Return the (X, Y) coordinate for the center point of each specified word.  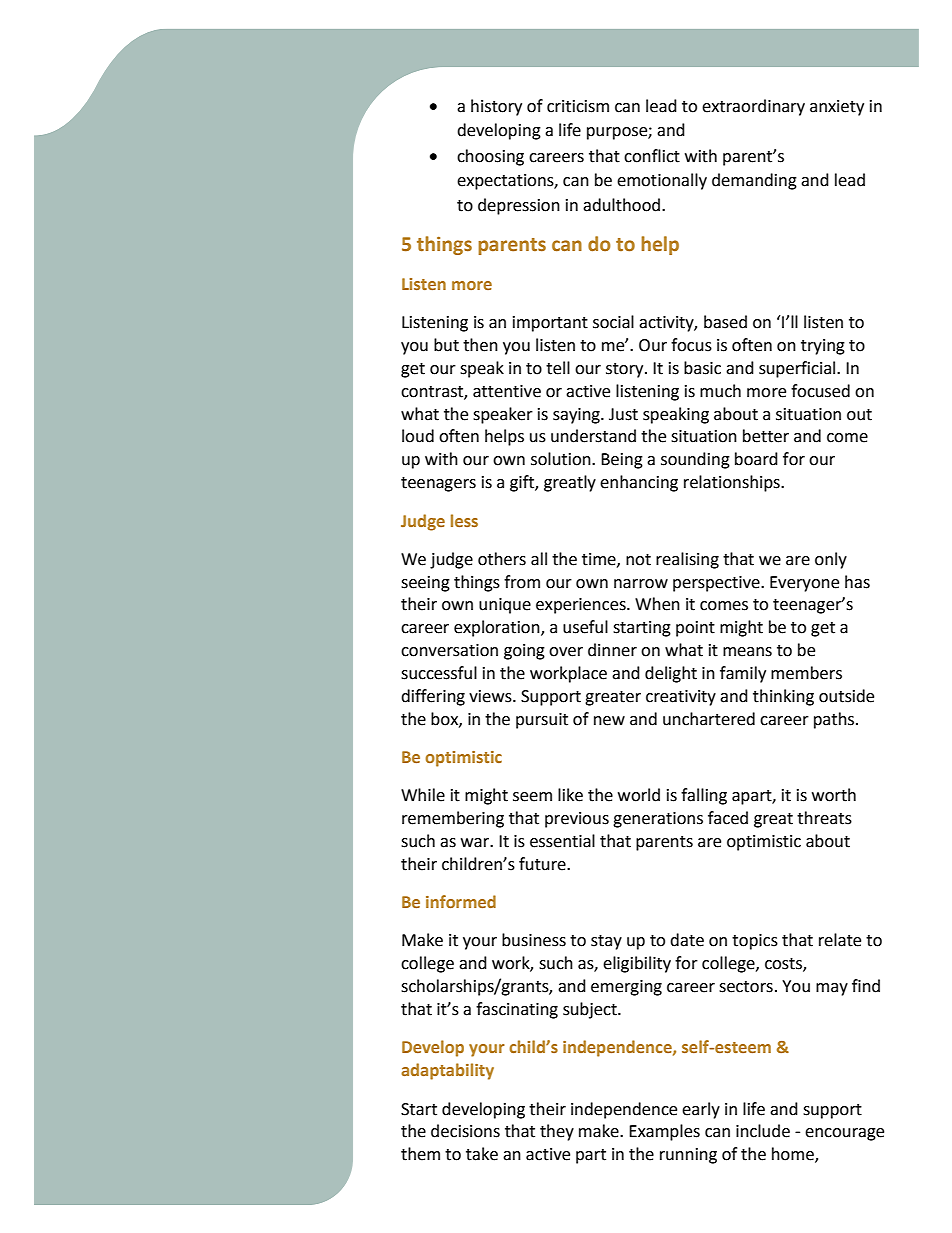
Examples (664, 1132)
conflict (652, 156)
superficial (798, 369)
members (806, 673)
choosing (490, 157)
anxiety (837, 108)
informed (461, 901)
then (480, 345)
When (657, 604)
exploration (498, 628)
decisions (465, 1131)
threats (824, 818)
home (794, 1155)
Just (623, 414)
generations (658, 820)
